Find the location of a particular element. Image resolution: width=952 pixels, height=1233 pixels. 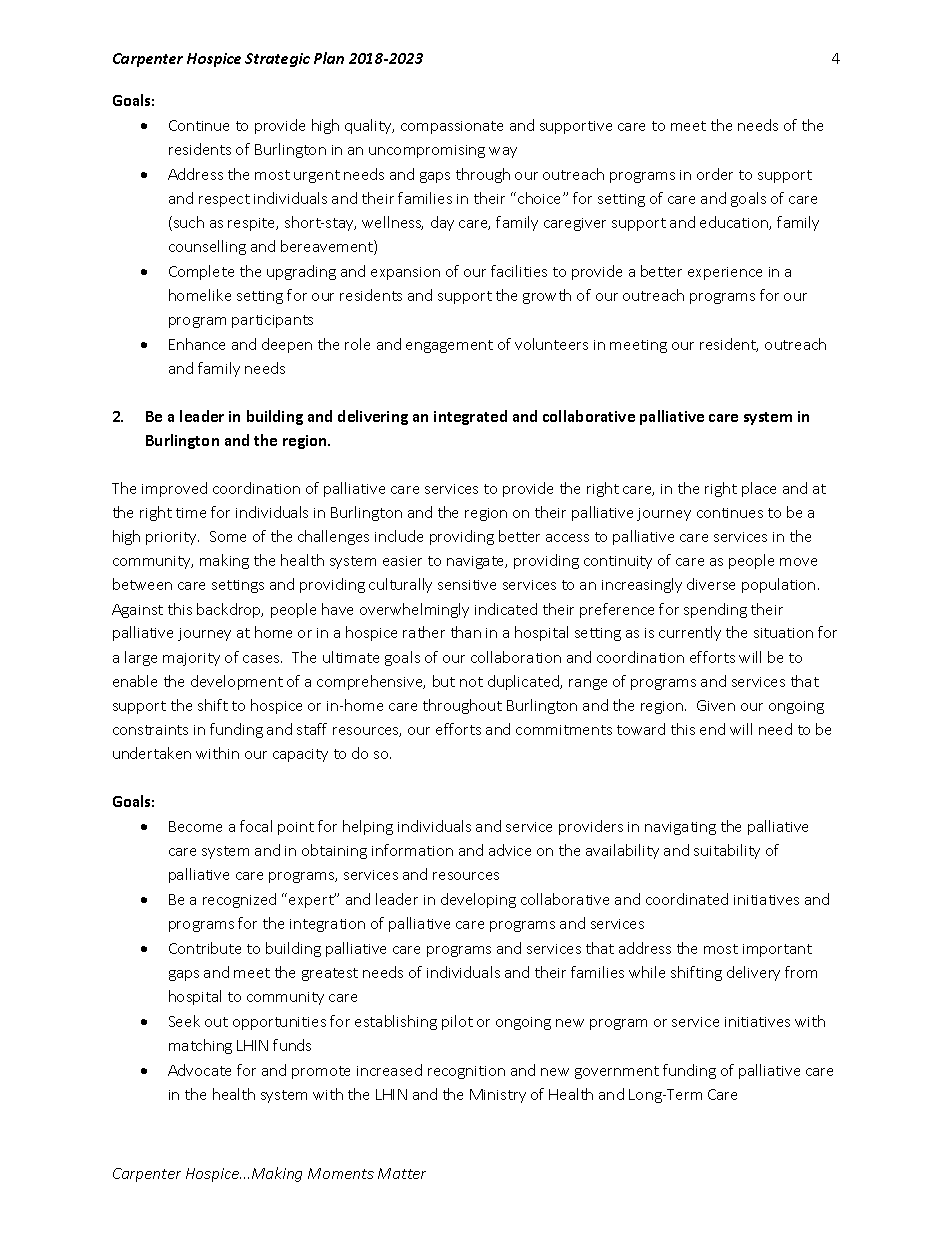

compassionate is located at coordinates (452, 127).
